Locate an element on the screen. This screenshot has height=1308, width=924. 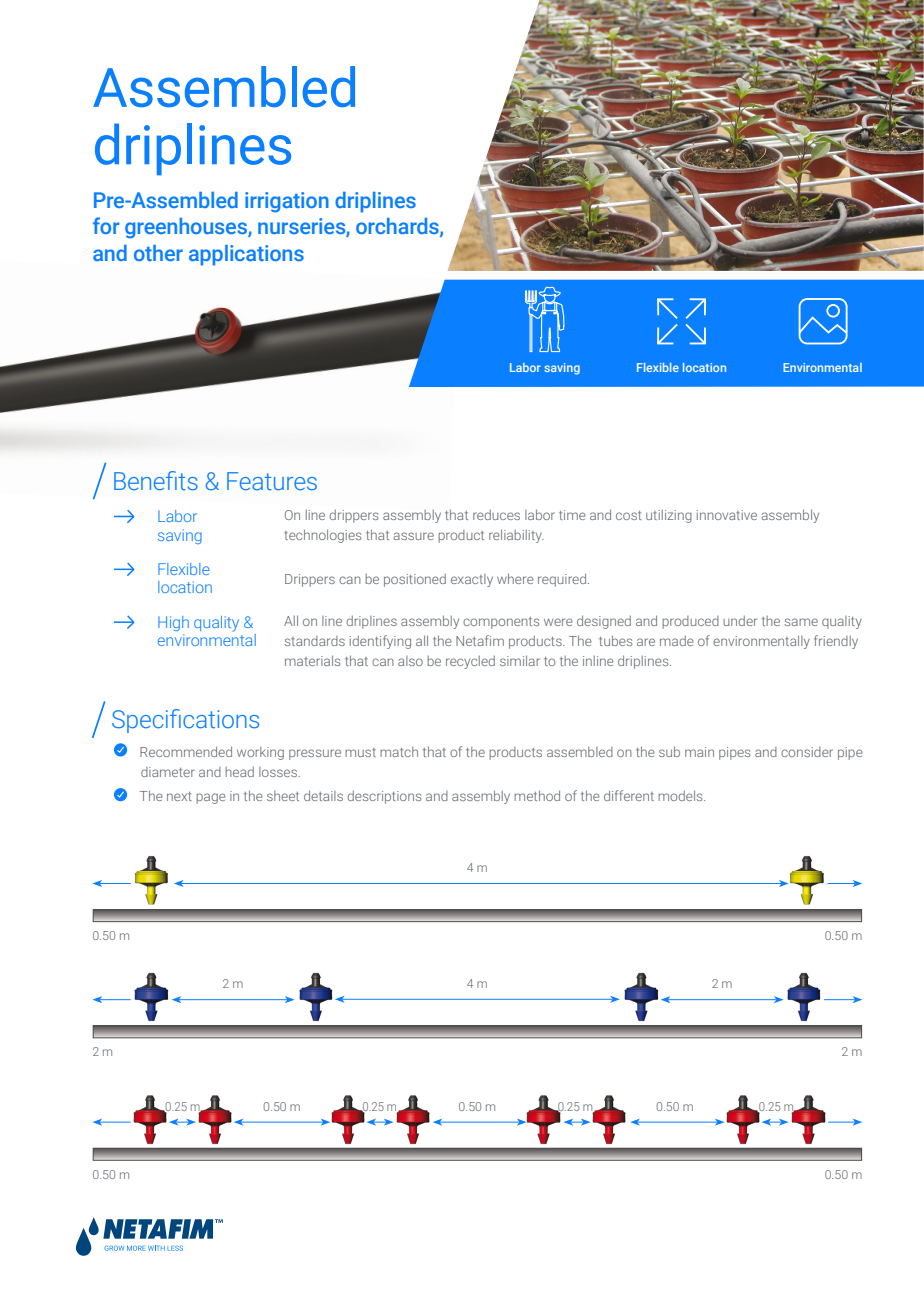
orchards is located at coordinates (398, 227).
